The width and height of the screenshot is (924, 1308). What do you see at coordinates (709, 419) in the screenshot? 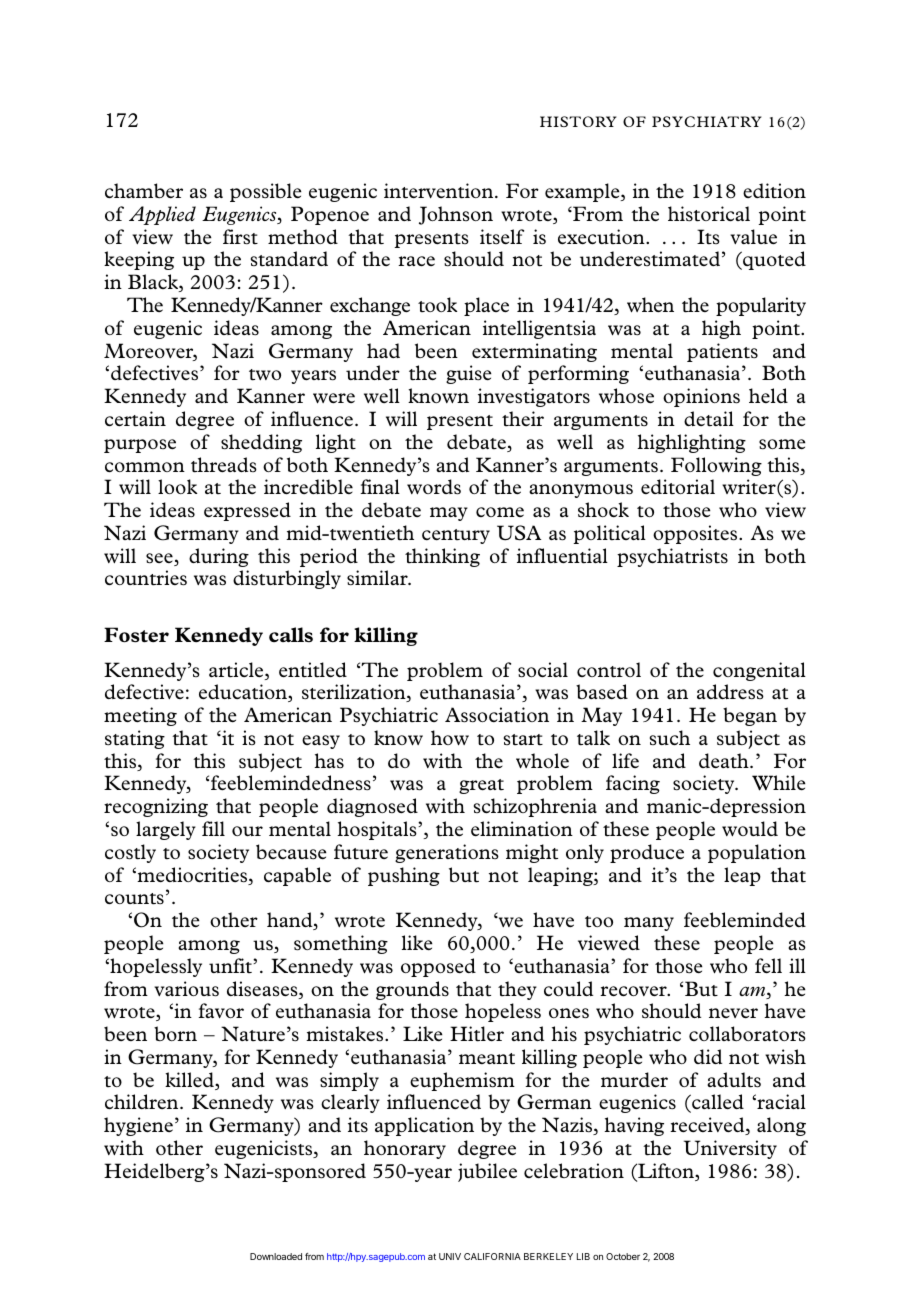
I see `detail` at bounding box center [709, 419].
